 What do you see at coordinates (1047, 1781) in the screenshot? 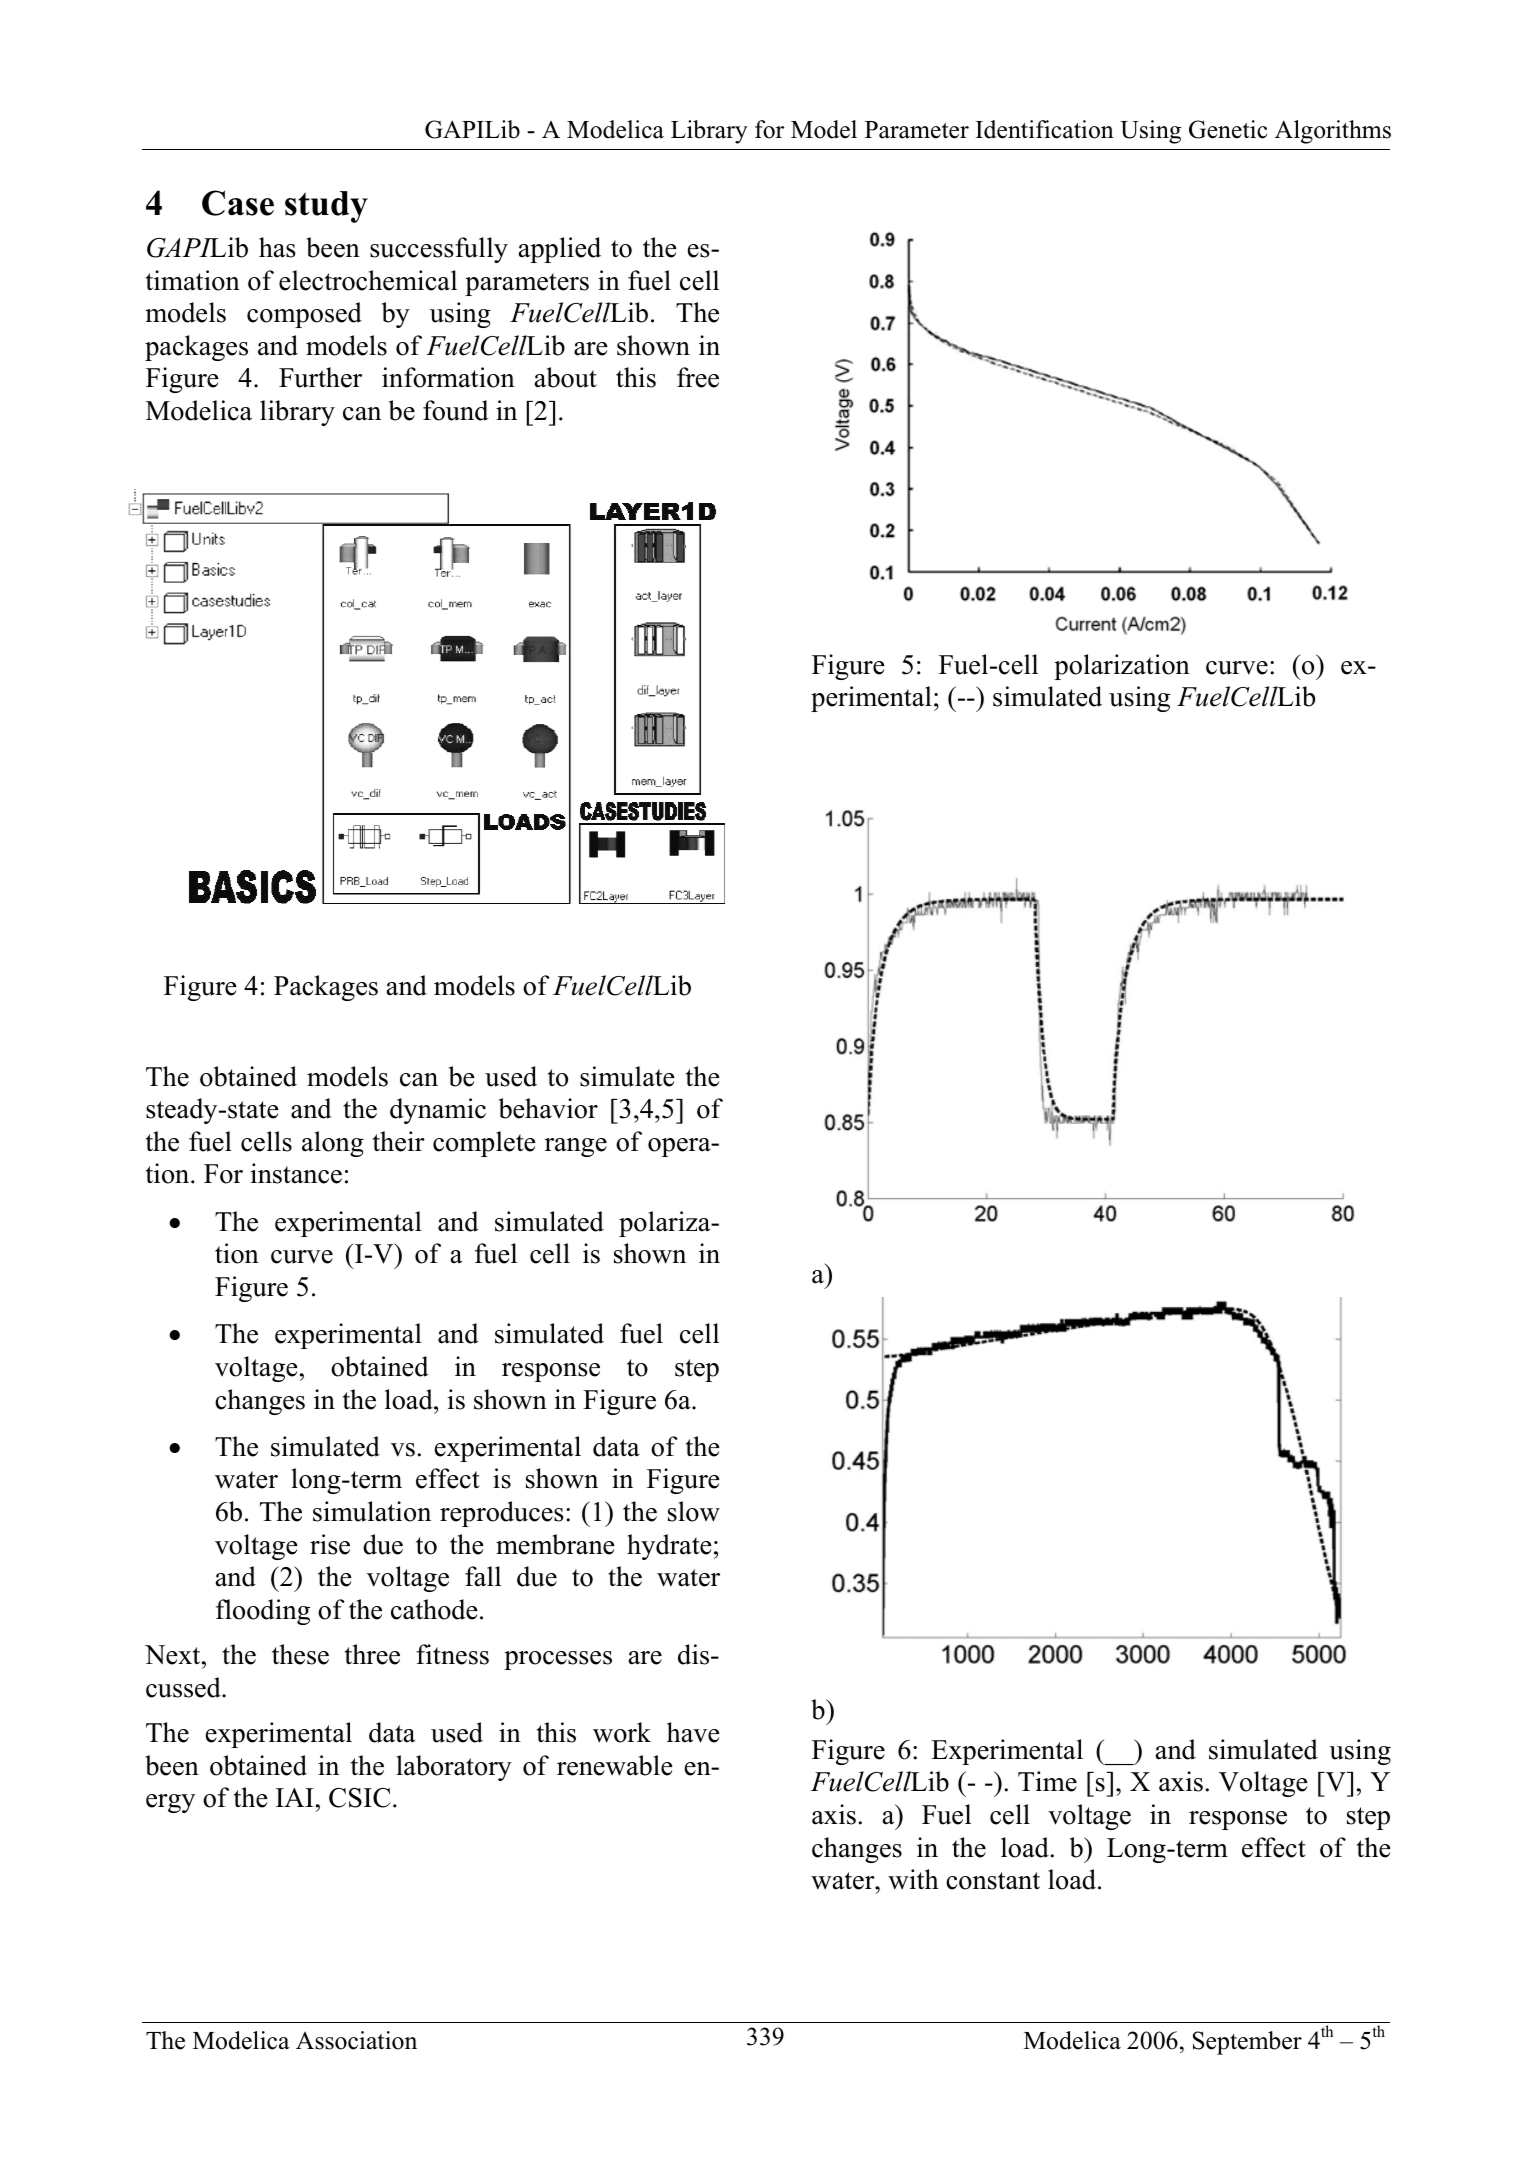
I see `Time` at bounding box center [1047, 1781].
